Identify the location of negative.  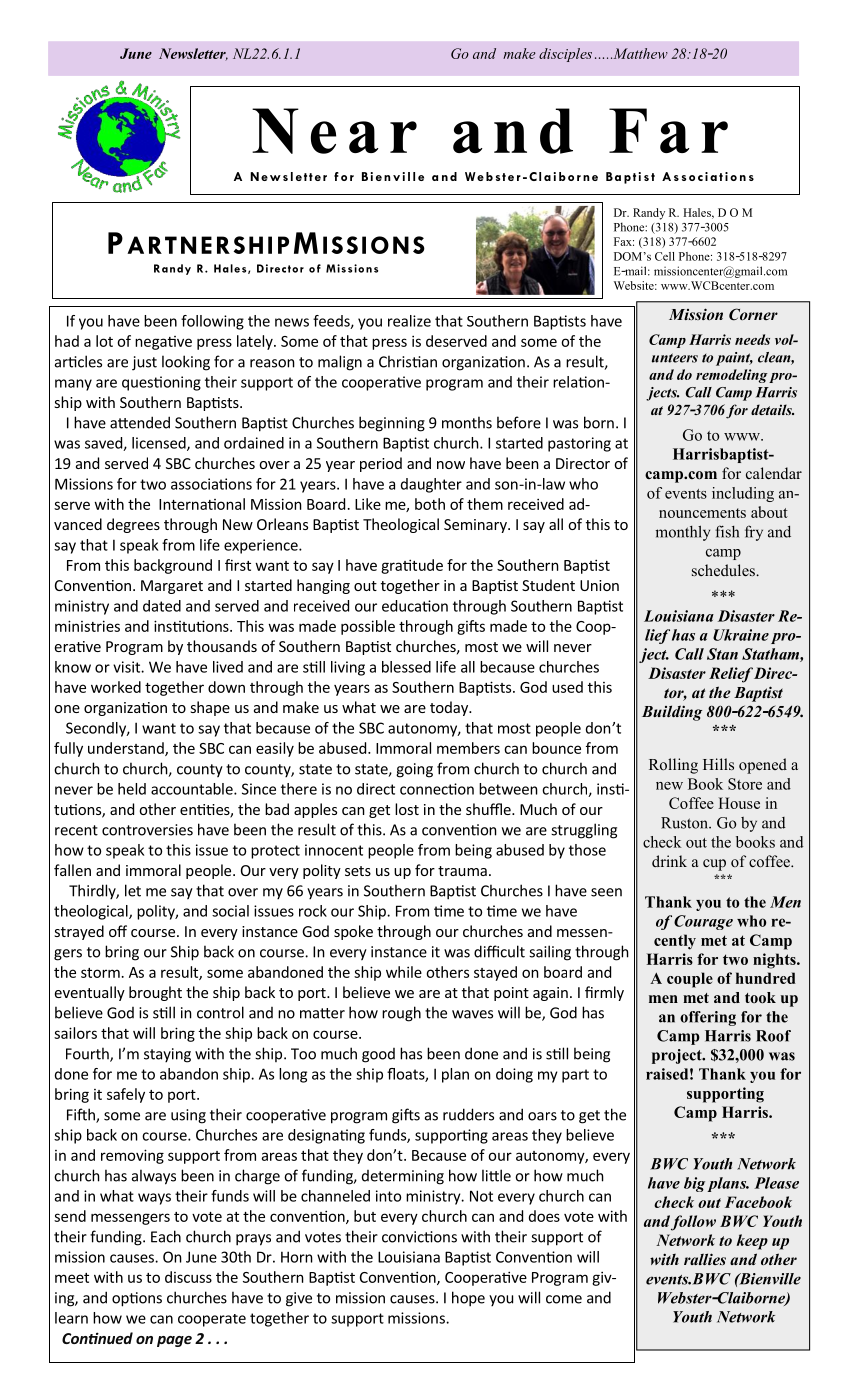
(163, 343).
